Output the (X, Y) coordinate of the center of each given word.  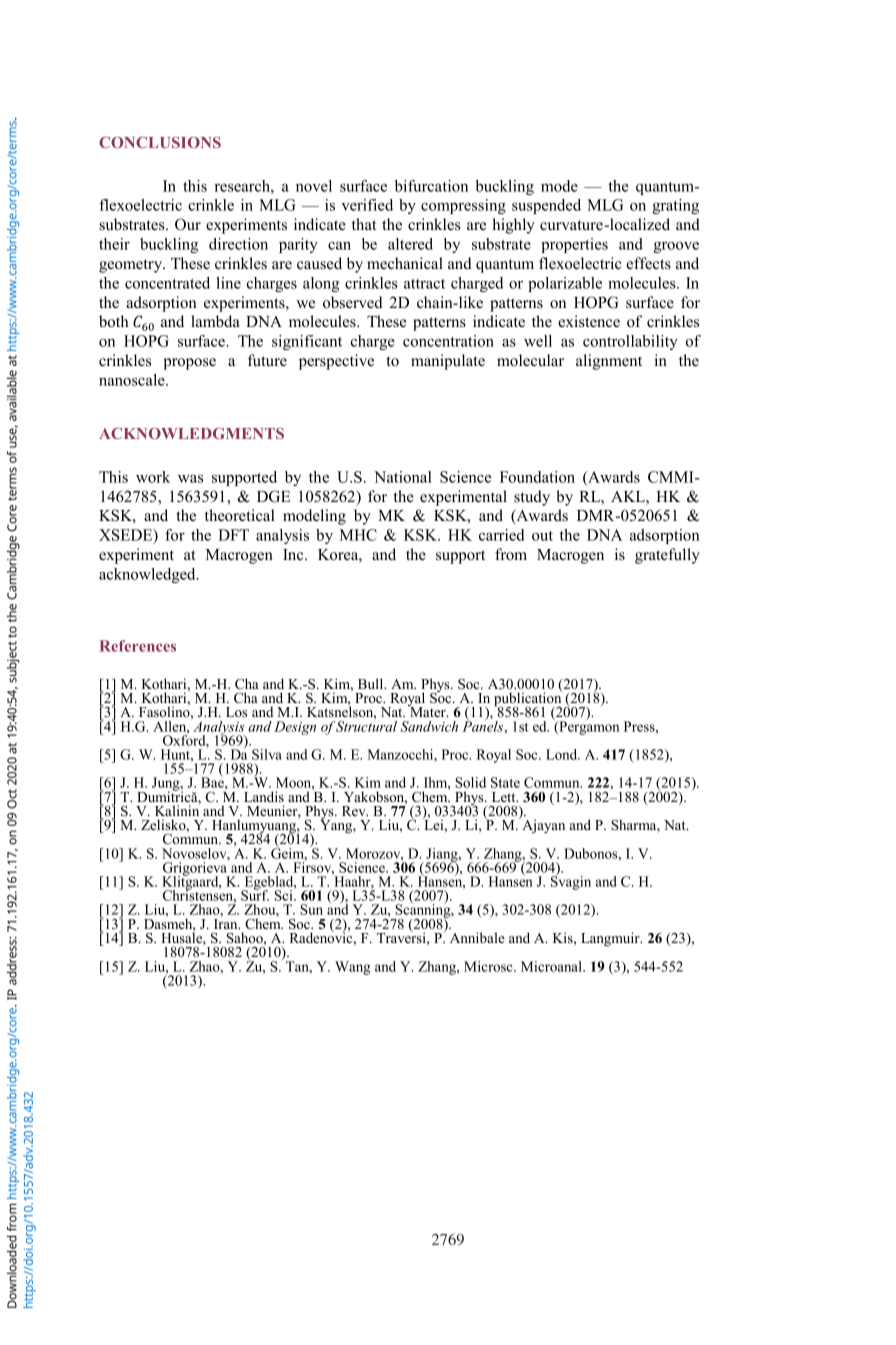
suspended (546, 206)
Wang (353, 968)
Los (236, 712)
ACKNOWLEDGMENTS (191, 433)
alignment (609, 362)
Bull (372, 683)
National (403, 477)
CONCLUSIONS (160, 142)
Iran (227, 924)
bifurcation (431, 186)
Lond (563, 754)
